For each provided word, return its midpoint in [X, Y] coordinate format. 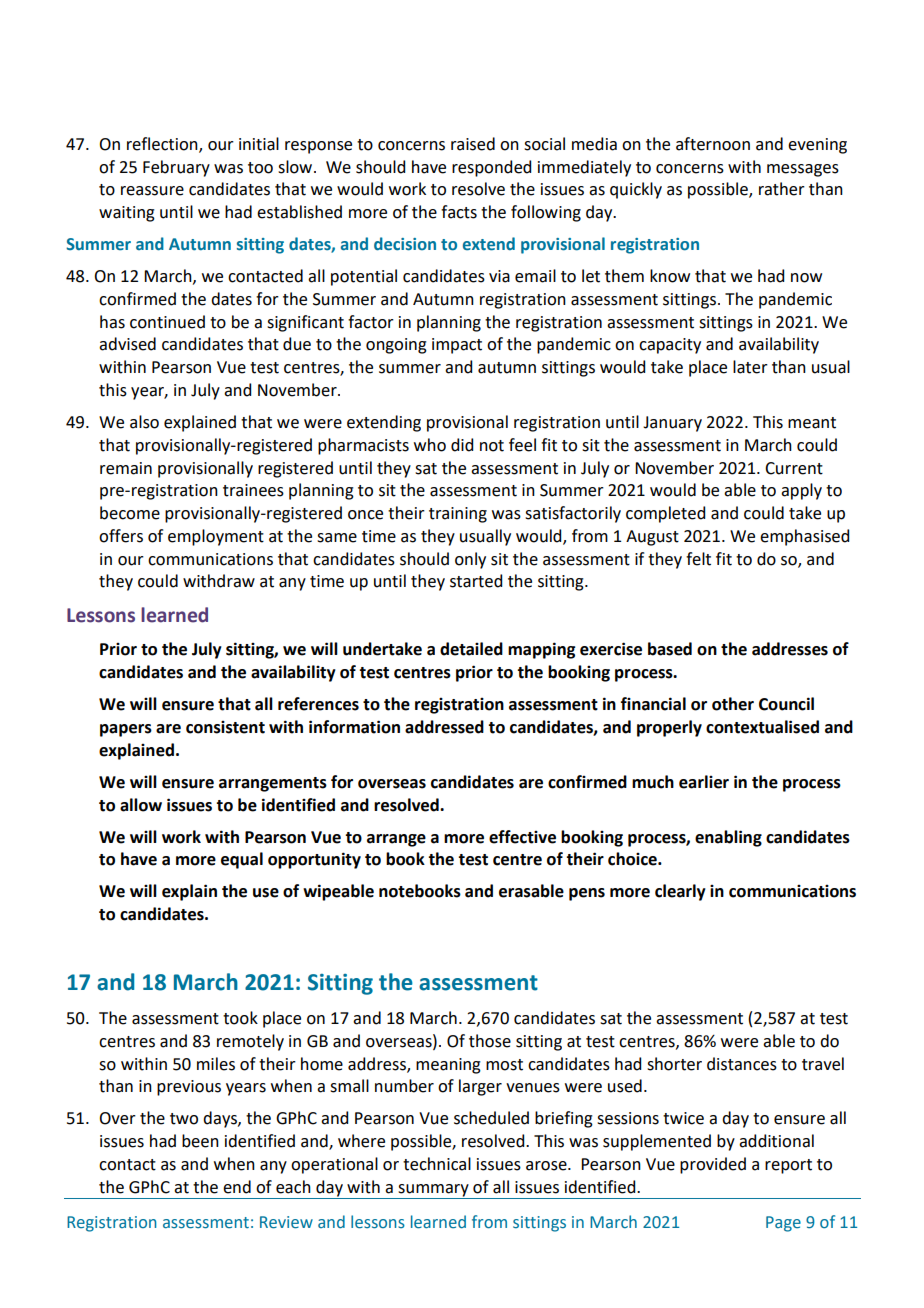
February [176, 168]
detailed [471, 649]
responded [491, 168]
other [733, 704]
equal [242, 860]
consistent [225, 727]
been [200, 1141]
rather [782, 189]
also [144, 422]
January [672, 424]
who [430, 445]
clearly [680, 892]
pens [587, 894]
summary [433, 1191]
